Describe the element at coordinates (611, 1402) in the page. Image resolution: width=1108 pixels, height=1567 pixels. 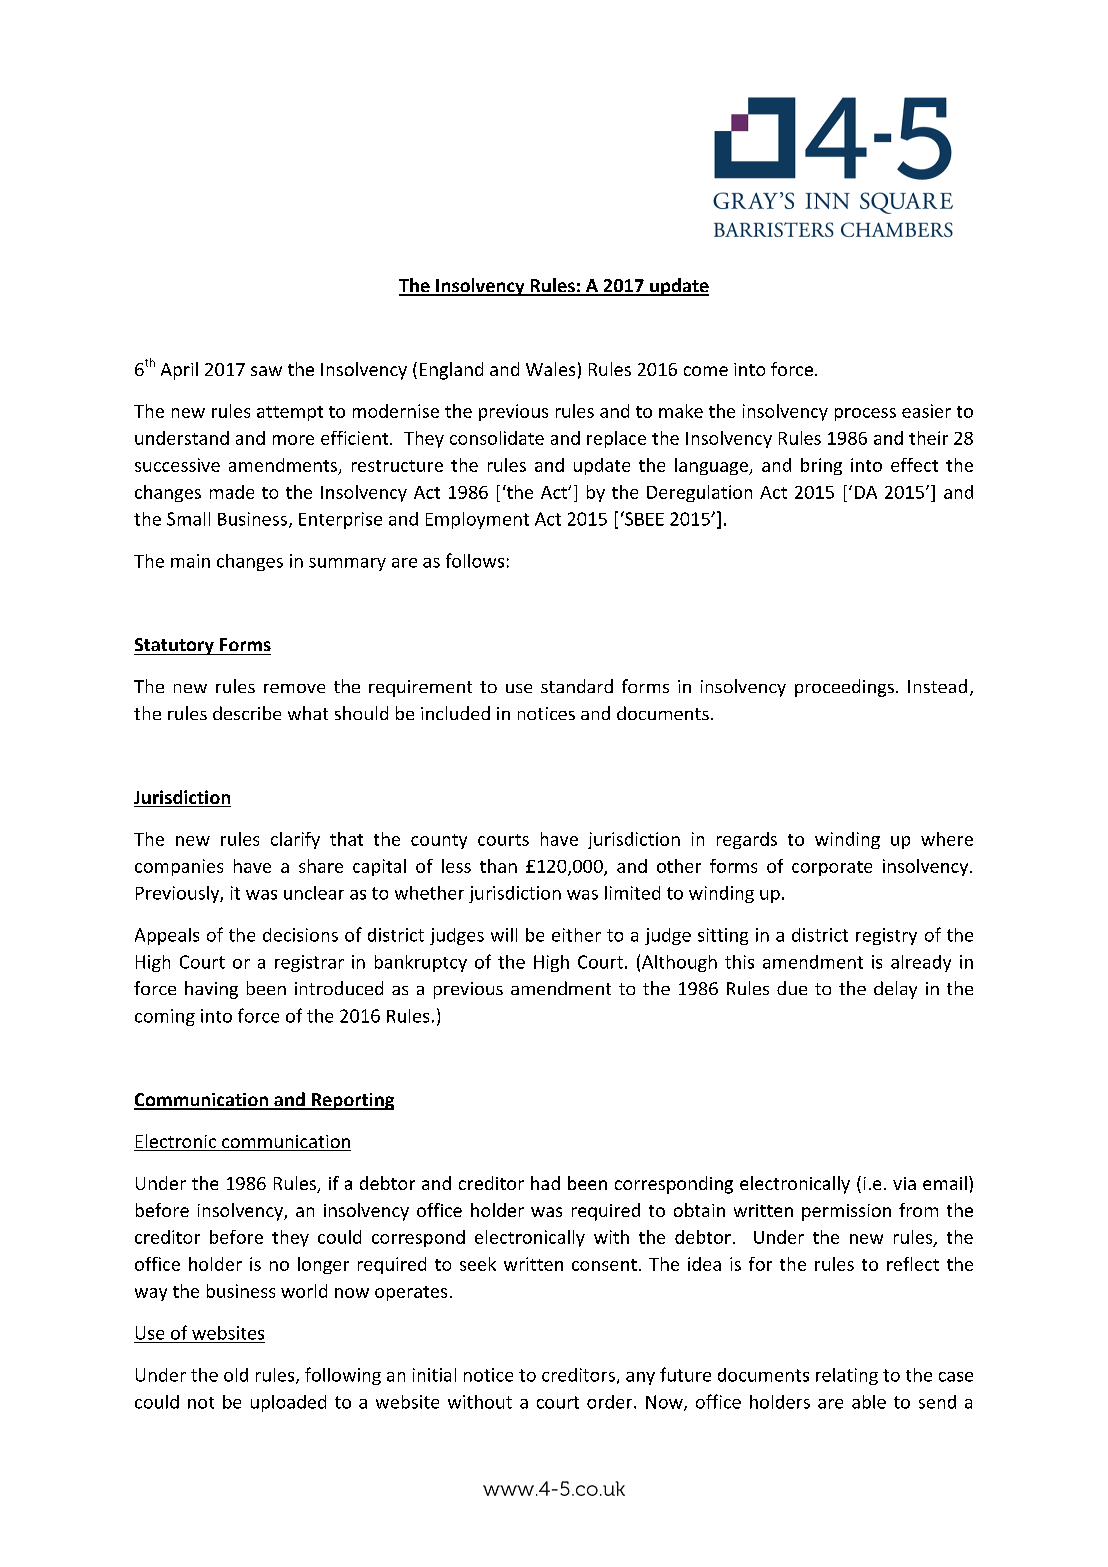
I see `order` at that location.
